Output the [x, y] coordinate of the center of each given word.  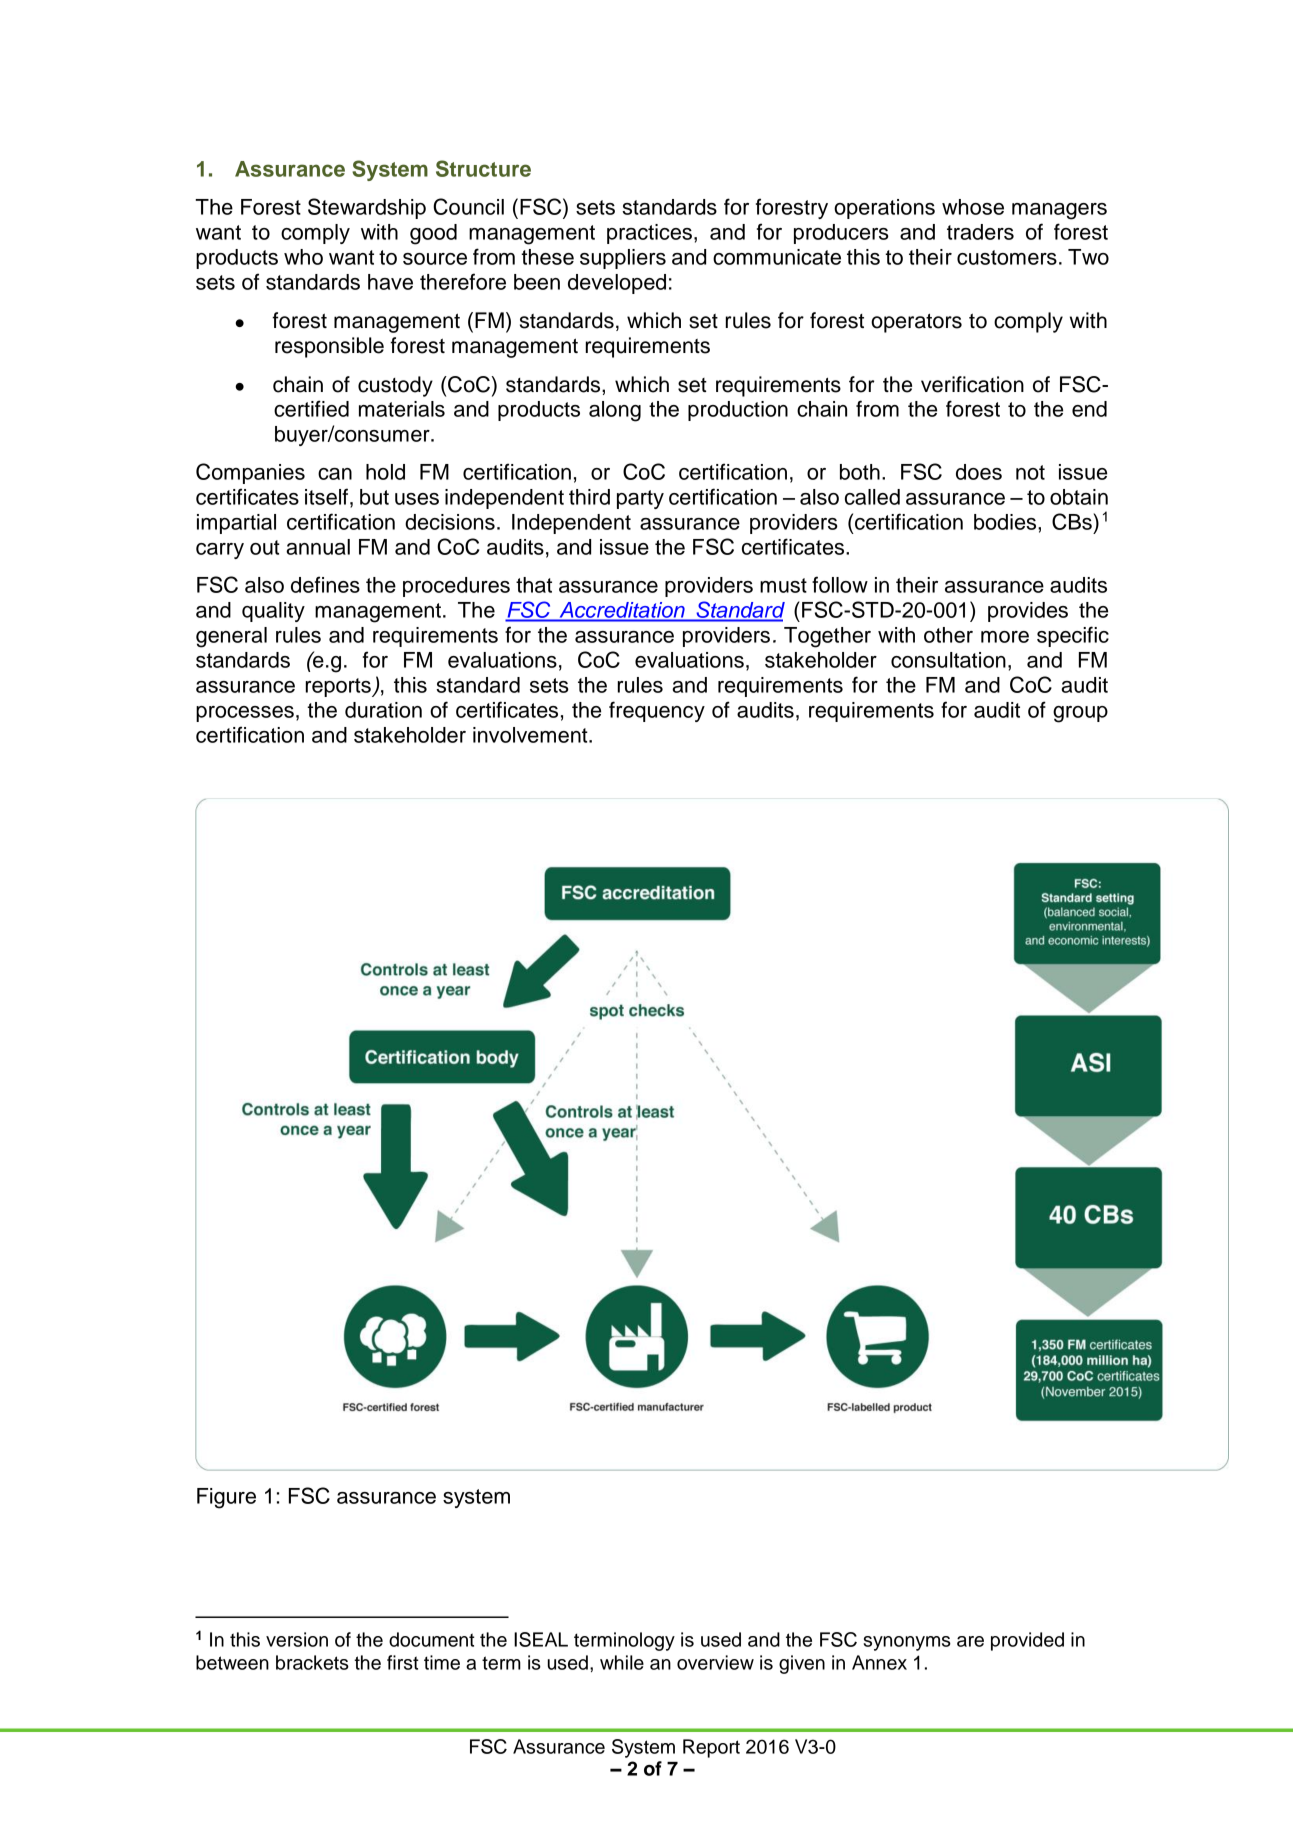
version [297, 1639]
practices [649, 234]
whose [973, 207]
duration [383, 710]
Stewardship [367, 208]
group [1080, 714]
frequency [657, 711]
